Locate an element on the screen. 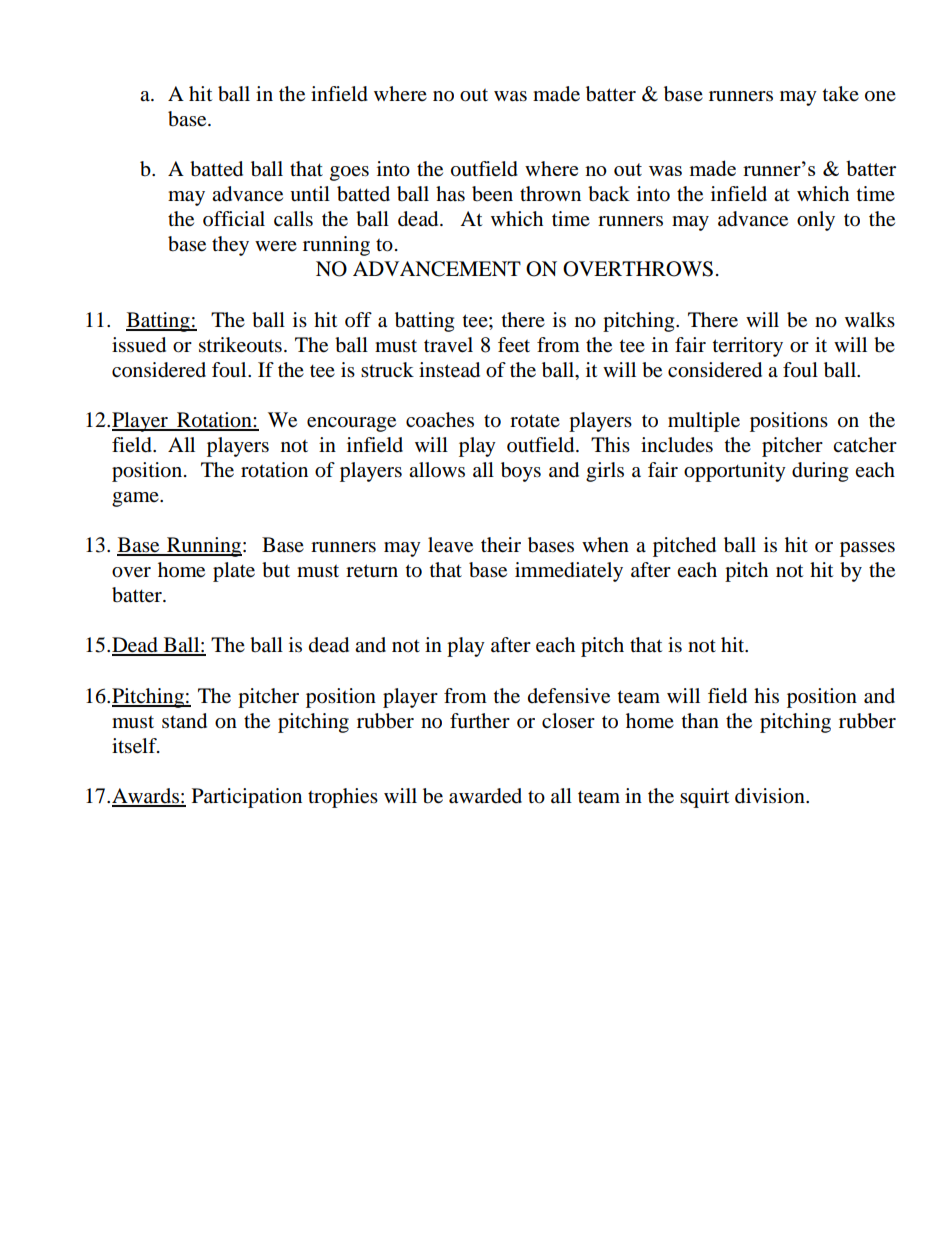  Participation is located at coordinates (247, 798).
